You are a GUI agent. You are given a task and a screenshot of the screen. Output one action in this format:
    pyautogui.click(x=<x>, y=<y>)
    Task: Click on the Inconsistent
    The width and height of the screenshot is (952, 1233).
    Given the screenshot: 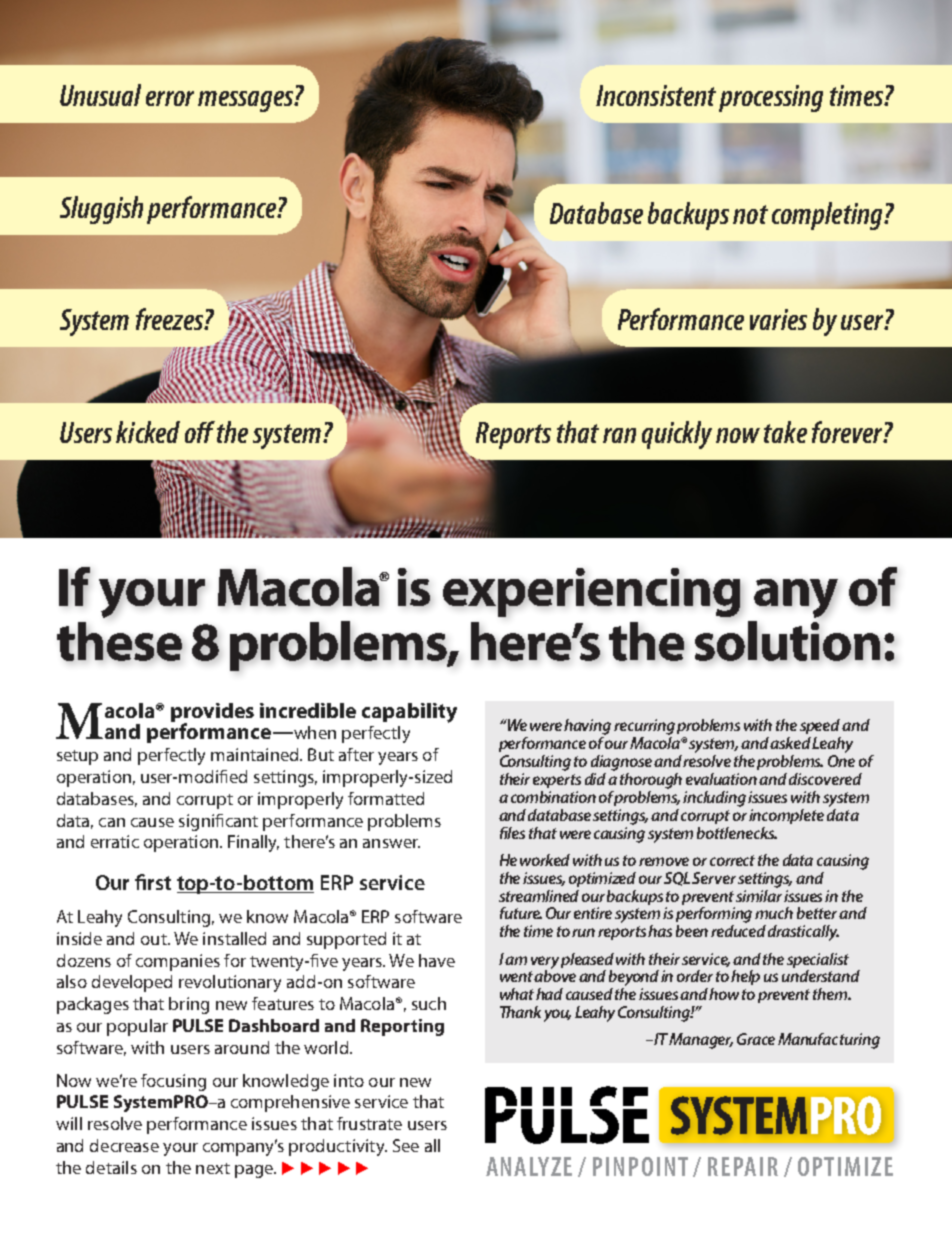 What is the action you would take?
    pyautogui.click(x=656, y=95)
